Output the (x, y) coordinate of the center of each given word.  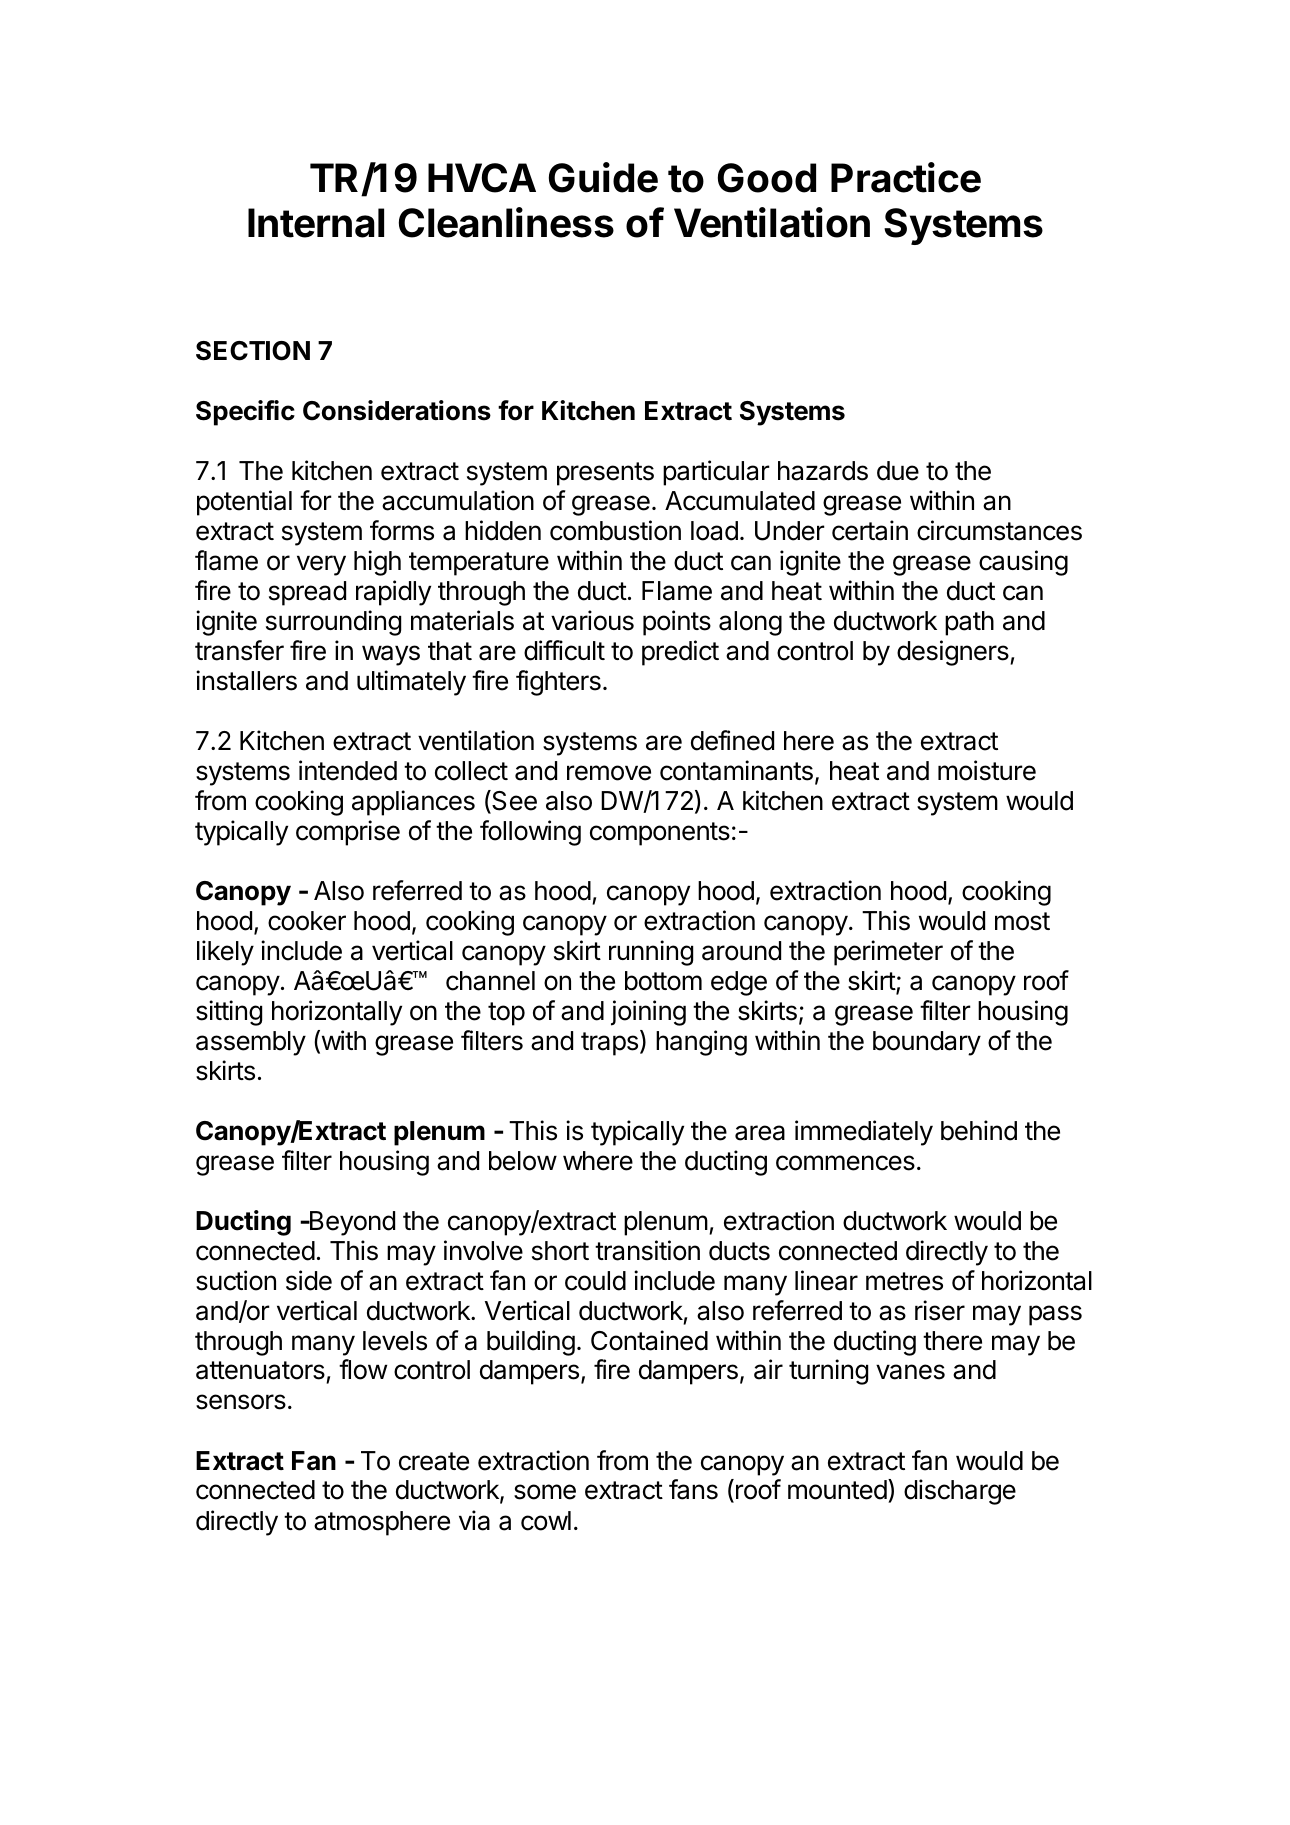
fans (693, 1489)
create (434, 1461)
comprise (348, 833)
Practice (906, 177)
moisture (987, 770)
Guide (603, 177)
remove (609, 773)
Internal (316, 223)
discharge (960, 1492)
